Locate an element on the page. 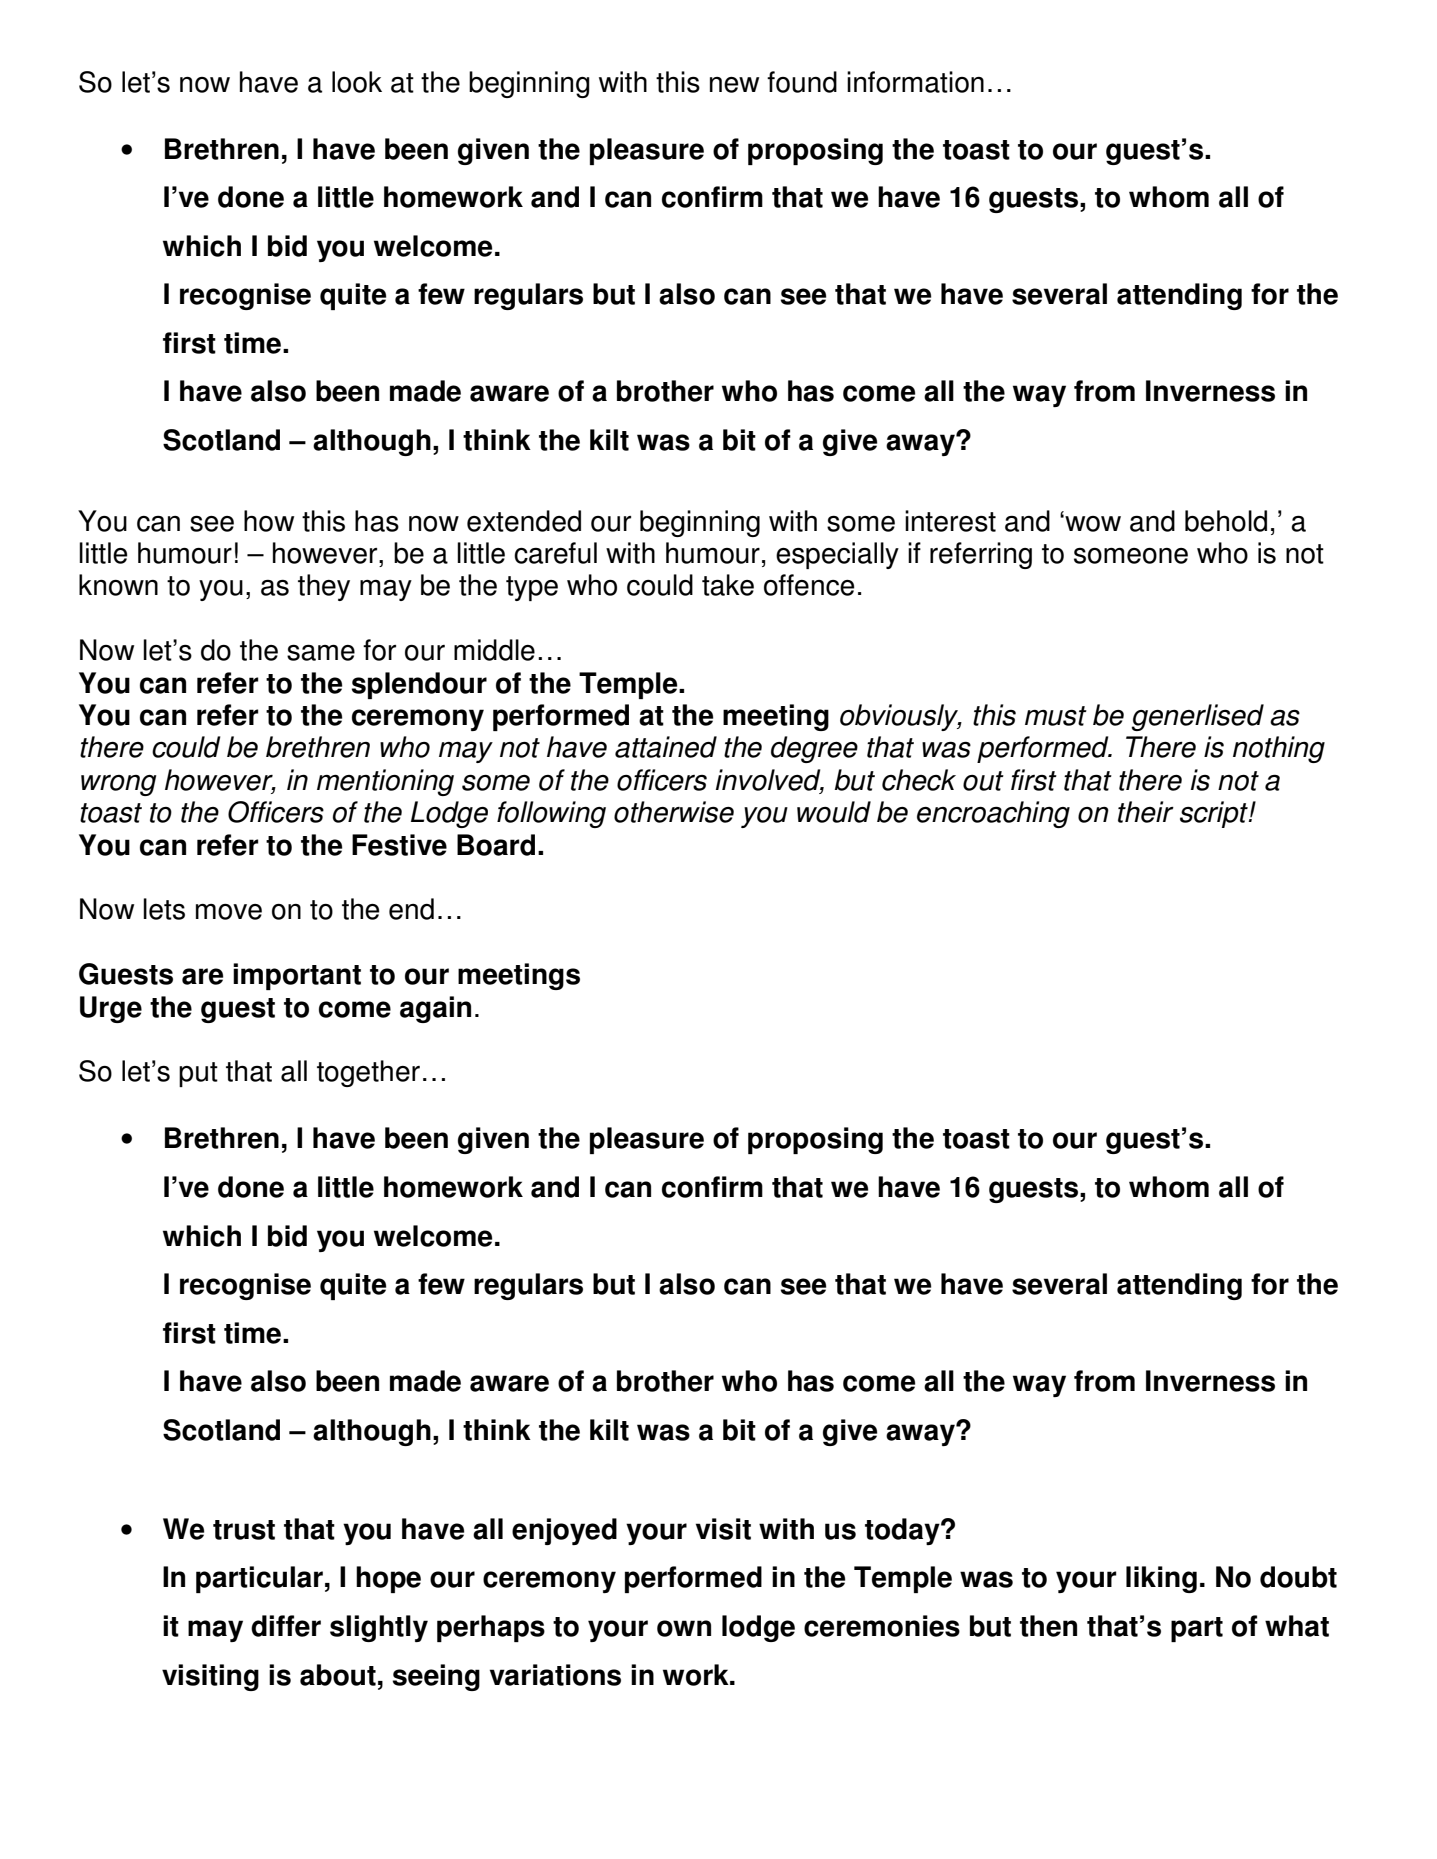  new is located at coordinates (734, 85).
